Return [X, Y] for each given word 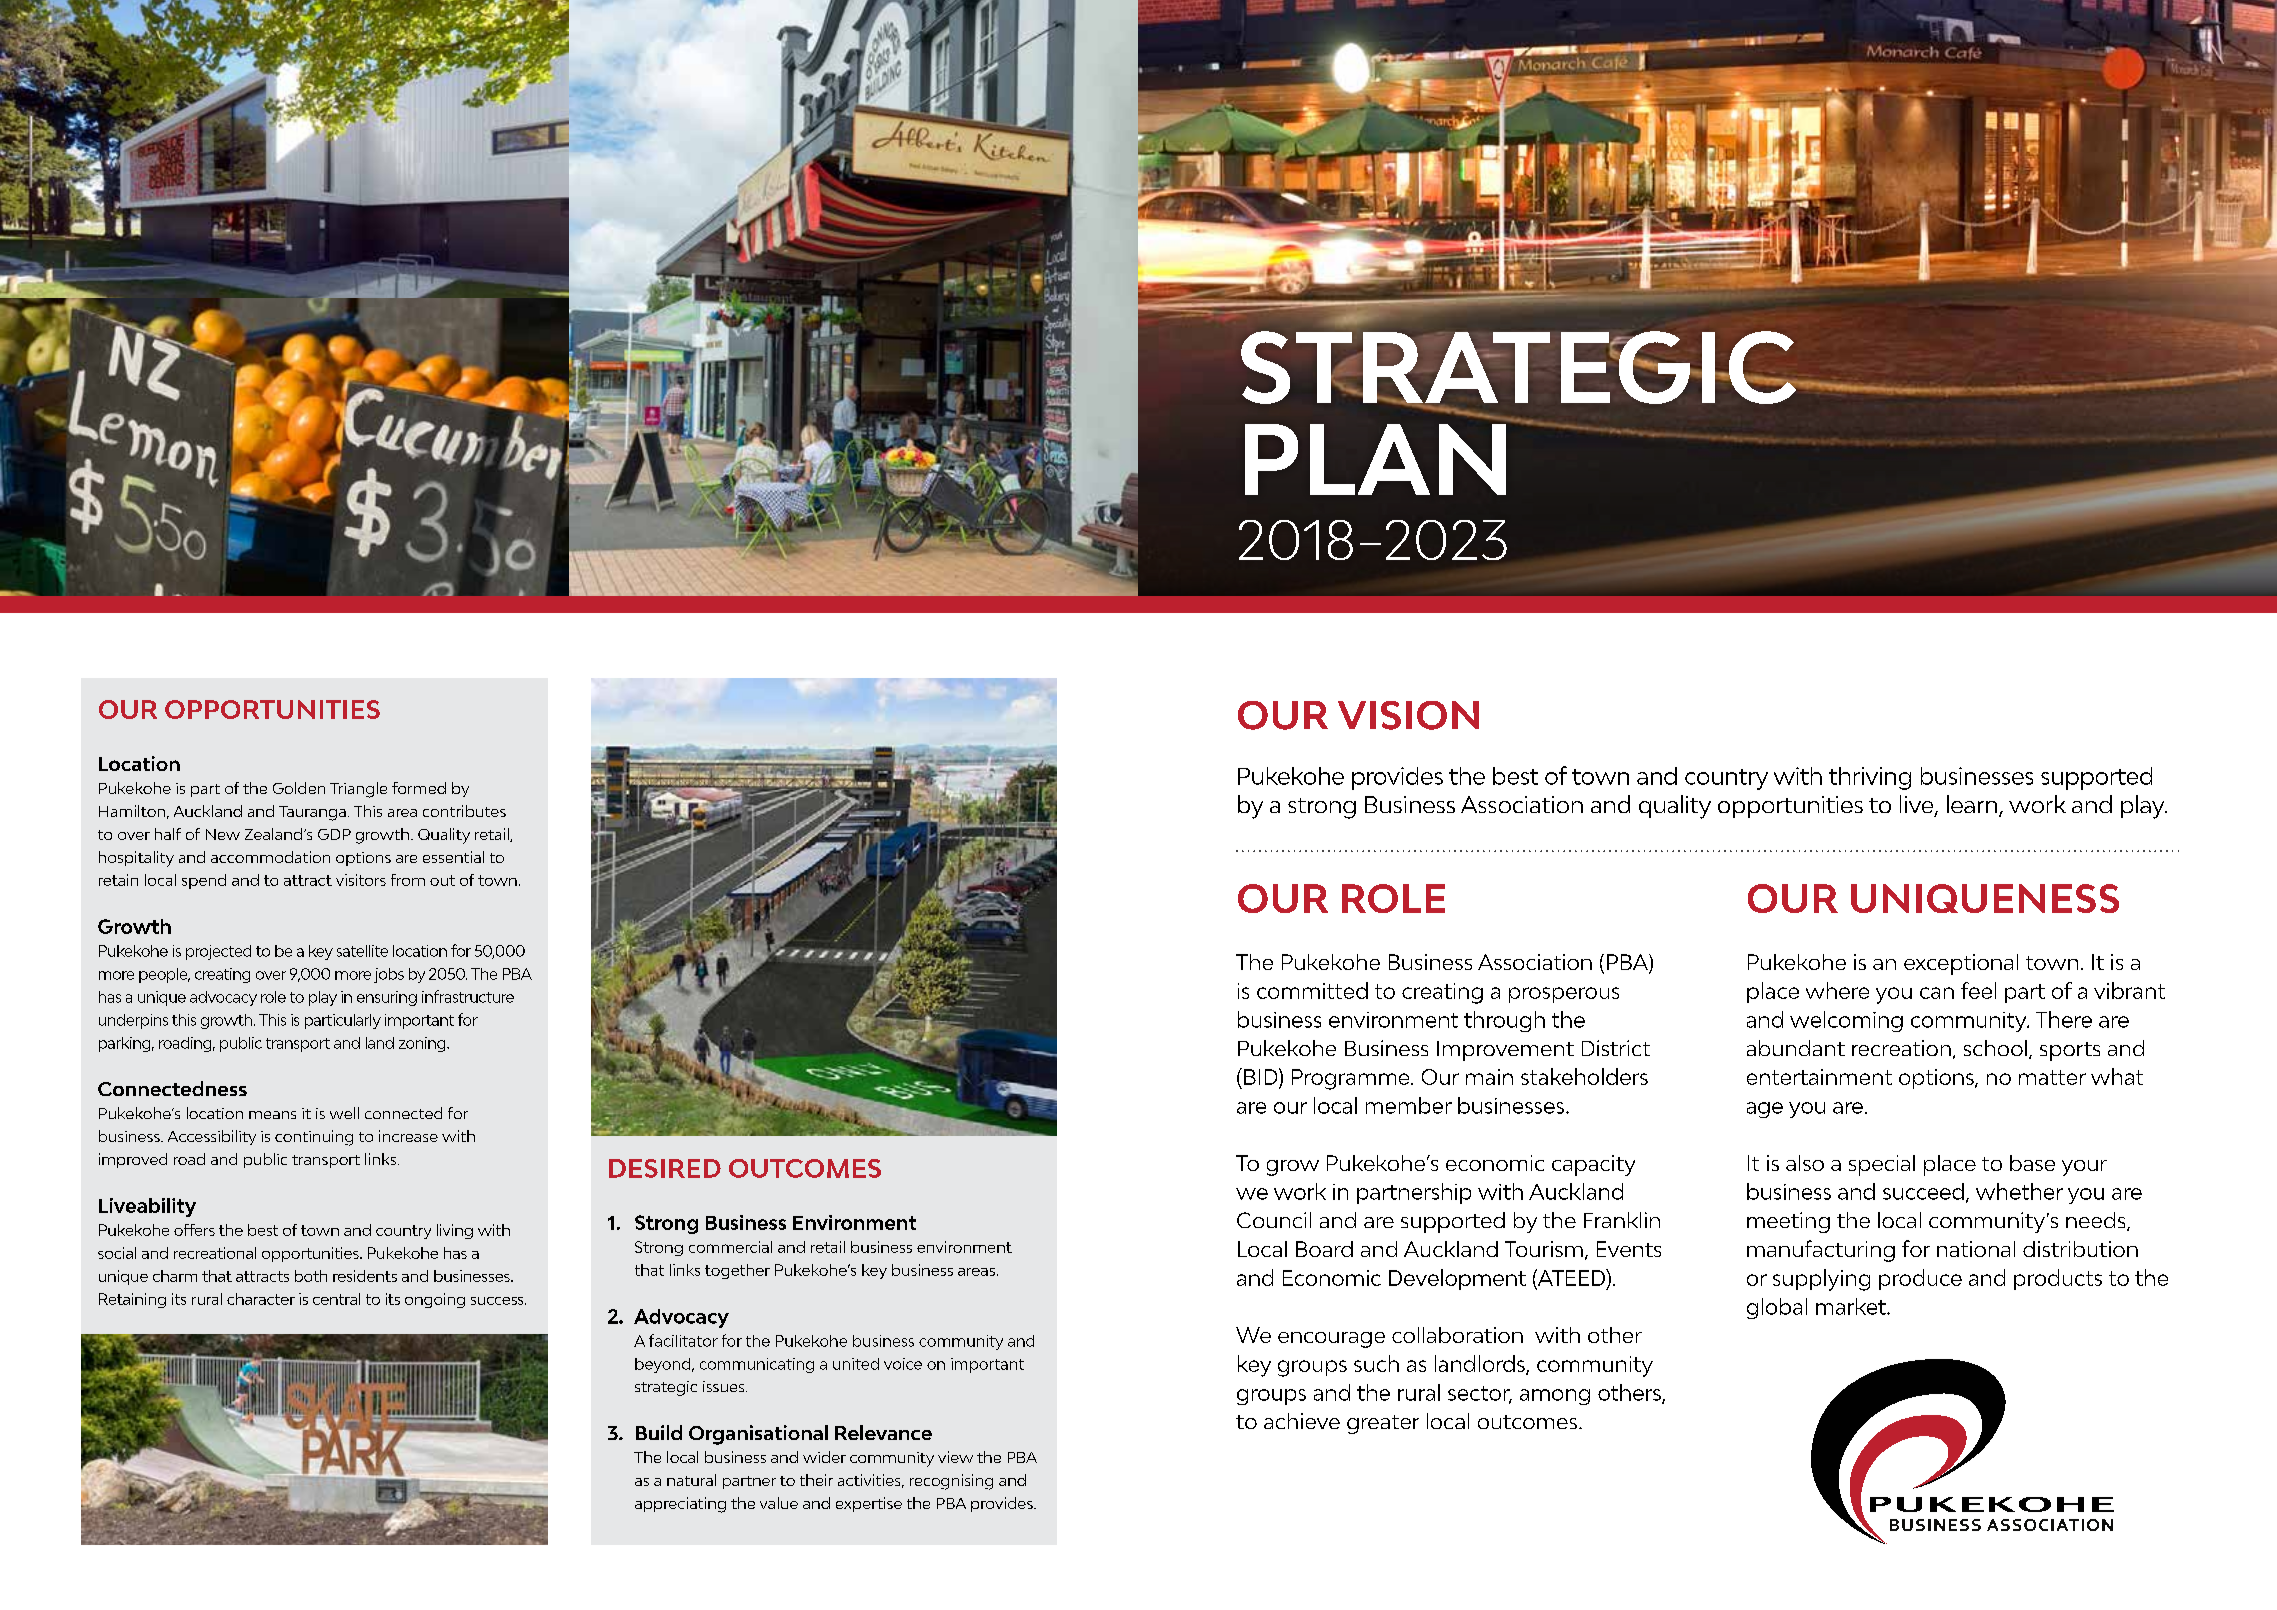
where [1837, 990]
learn [1973, 805]
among [1555, 1397]
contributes [464, 811]
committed [1312, 990]
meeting [1788, 1222]
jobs [389, 975]
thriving [1870, 778]
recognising [951, 1482]
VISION [1408, 715]
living [455, 1231]
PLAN [1375, 459]
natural [691, 1480]
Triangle [358, 790]
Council [1274, 1220]
